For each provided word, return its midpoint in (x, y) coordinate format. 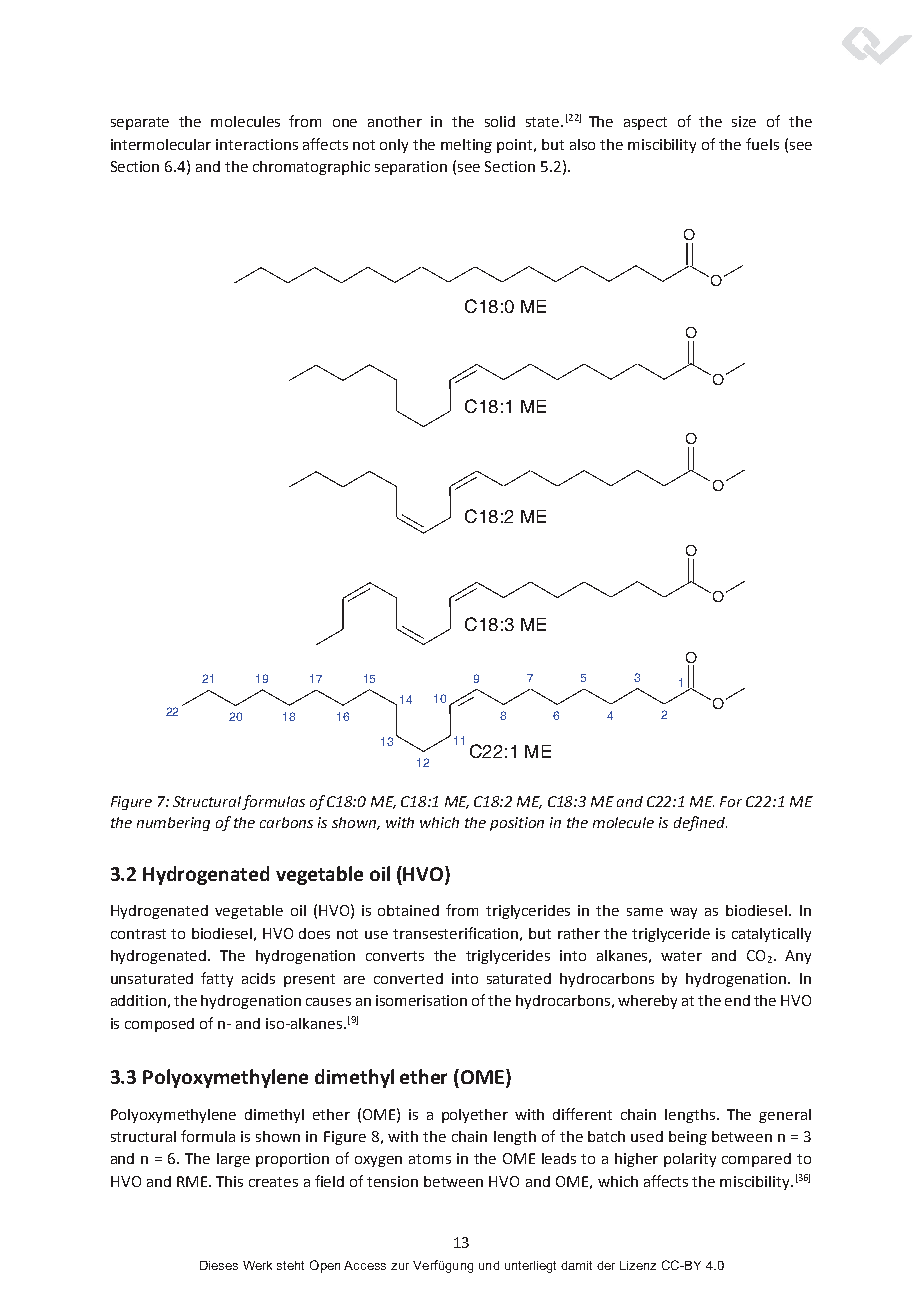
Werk (257, 1265)
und (489, 1265)
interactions (257, 144)
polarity (690, 1160)
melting (466, 146)
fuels (762, 144)
